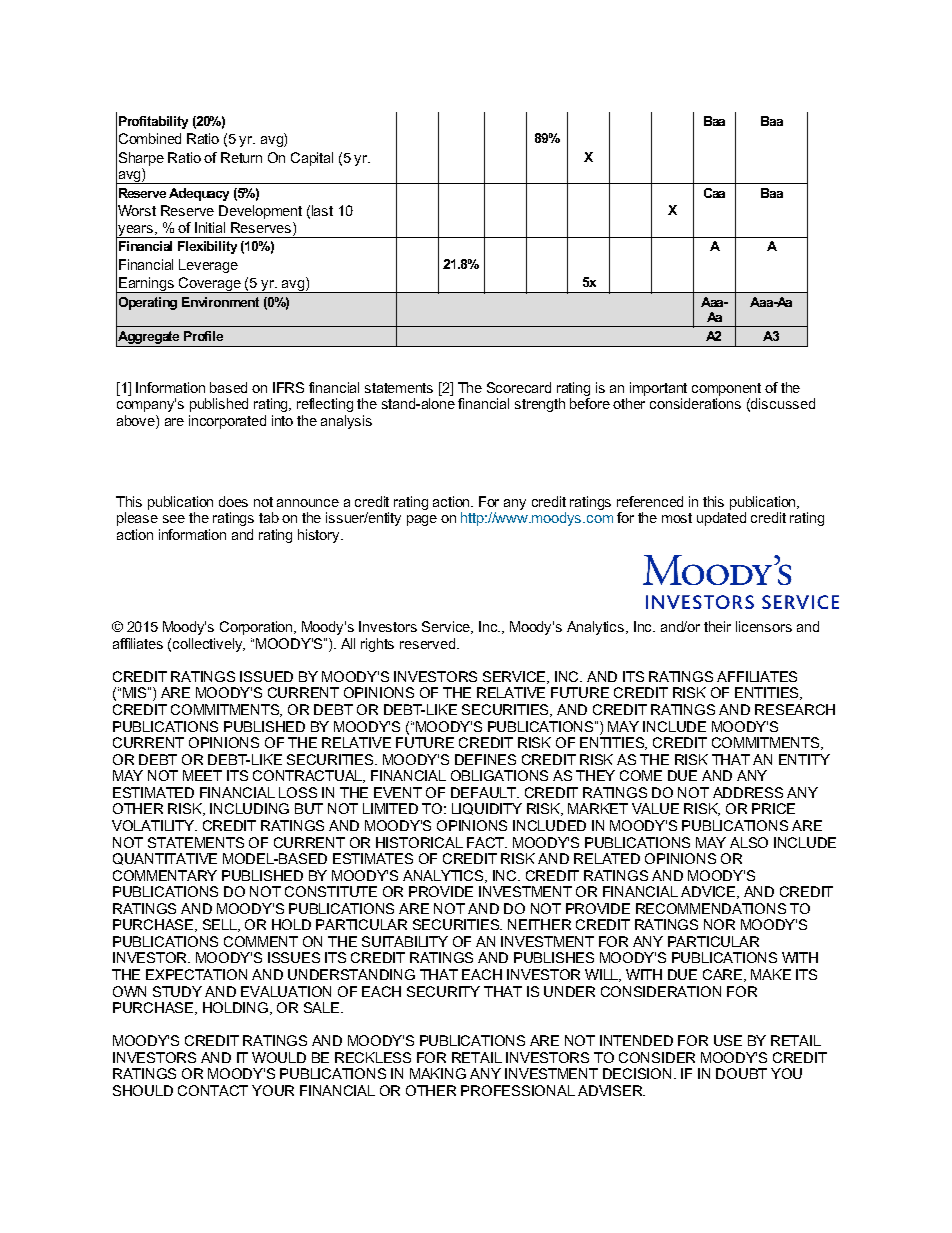 This screenshot has width=952, height=1233. What do you see at coordinates (199, 194) in the screenshot?
I see `Adequacy` at bounding box center [199, 194].
